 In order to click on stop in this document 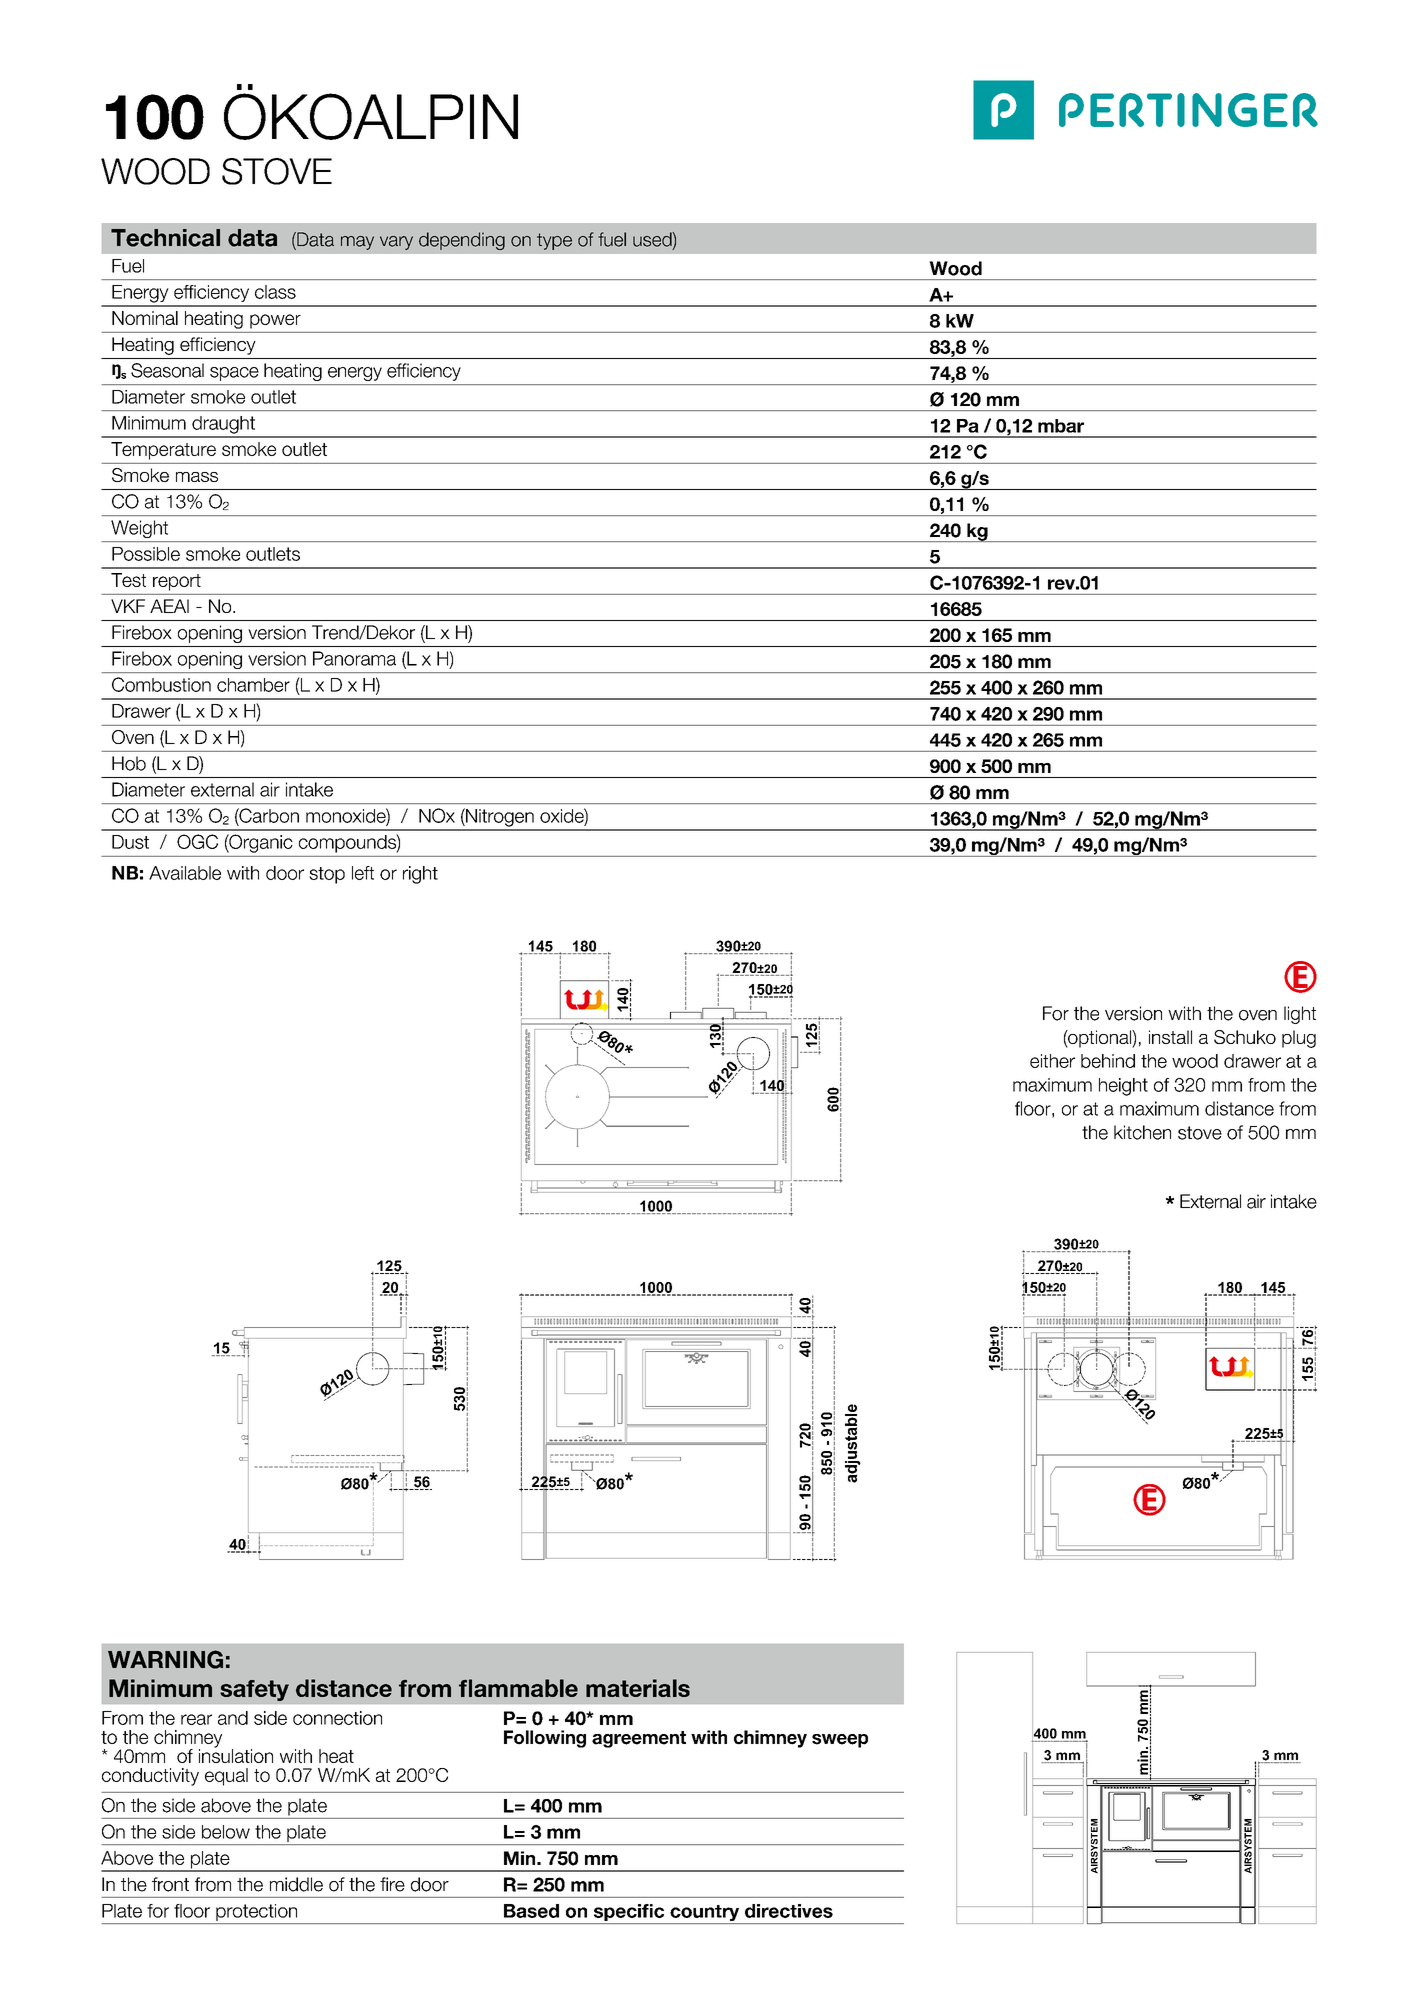, I will do `click(327, 875)`.
